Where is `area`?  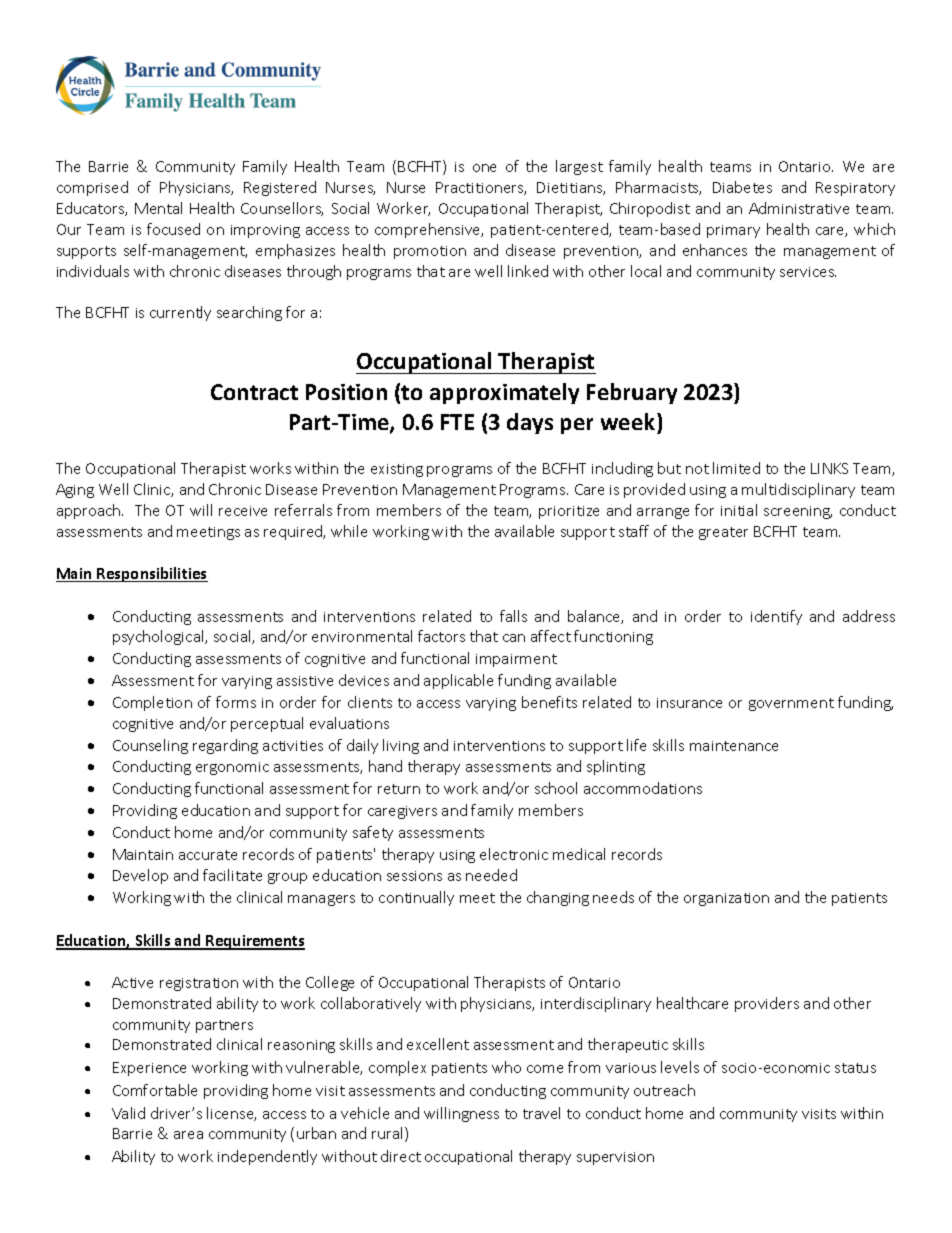 area is located at coordinates (188, 1135).
